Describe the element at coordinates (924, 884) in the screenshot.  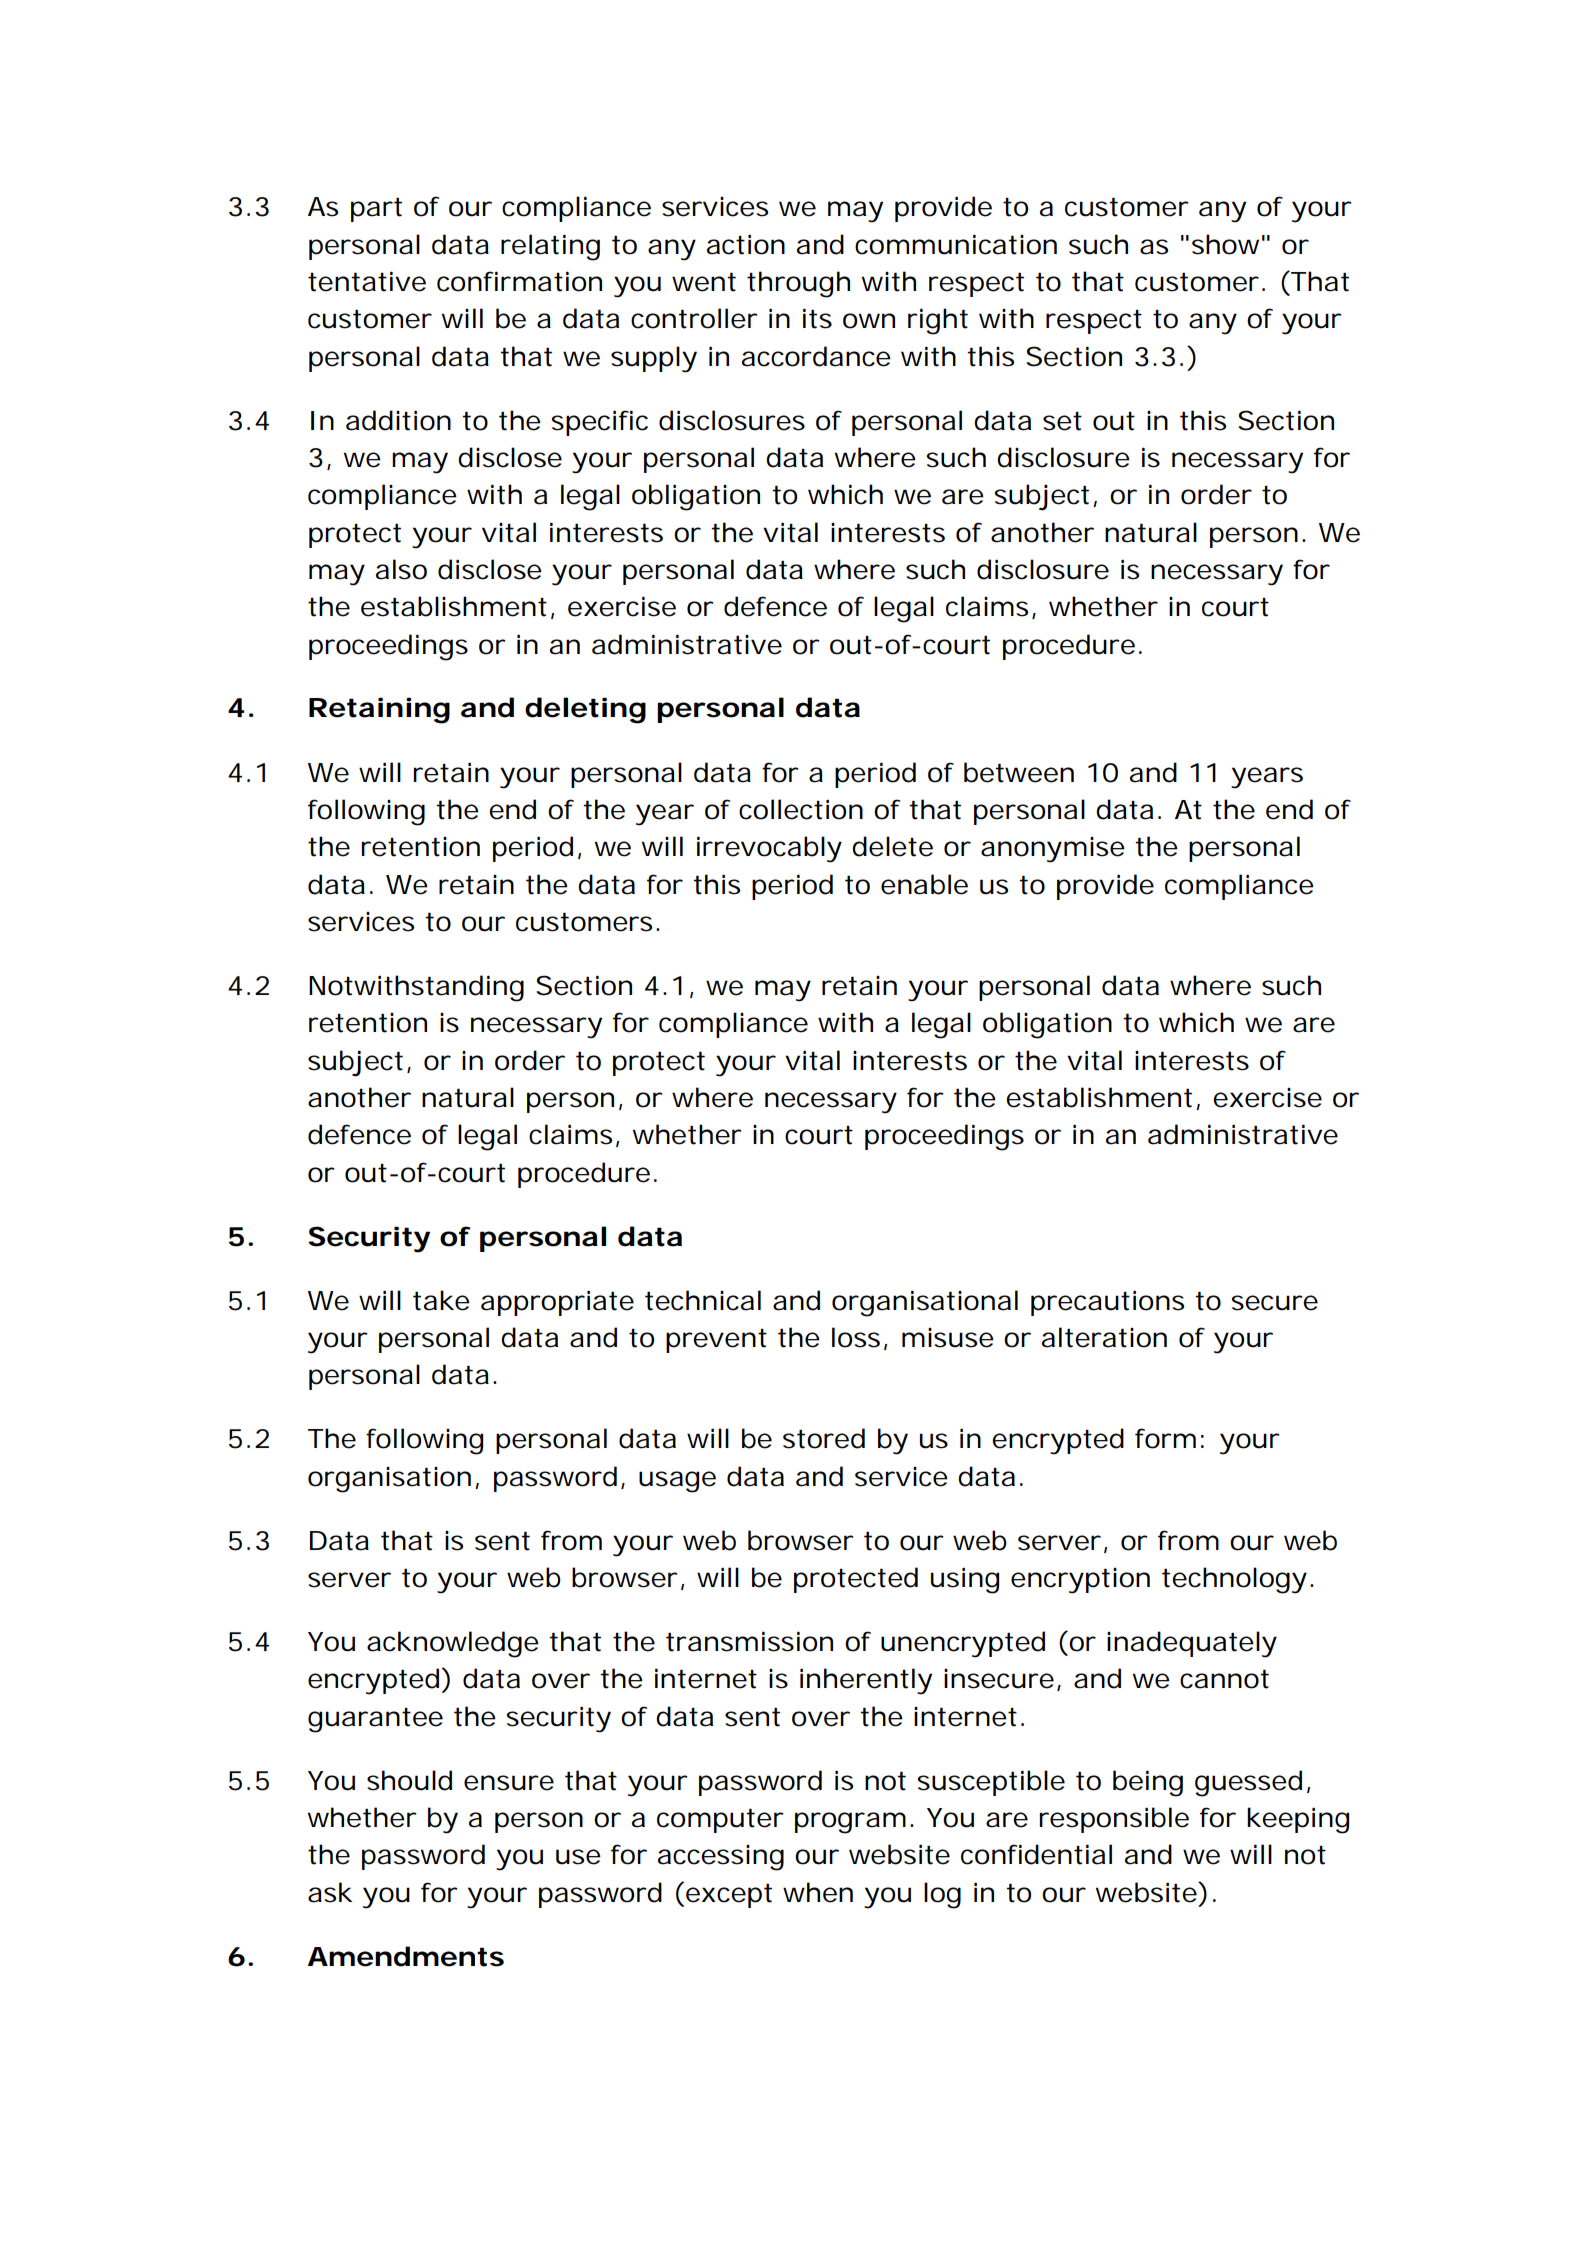
I see `enable` at that location.
